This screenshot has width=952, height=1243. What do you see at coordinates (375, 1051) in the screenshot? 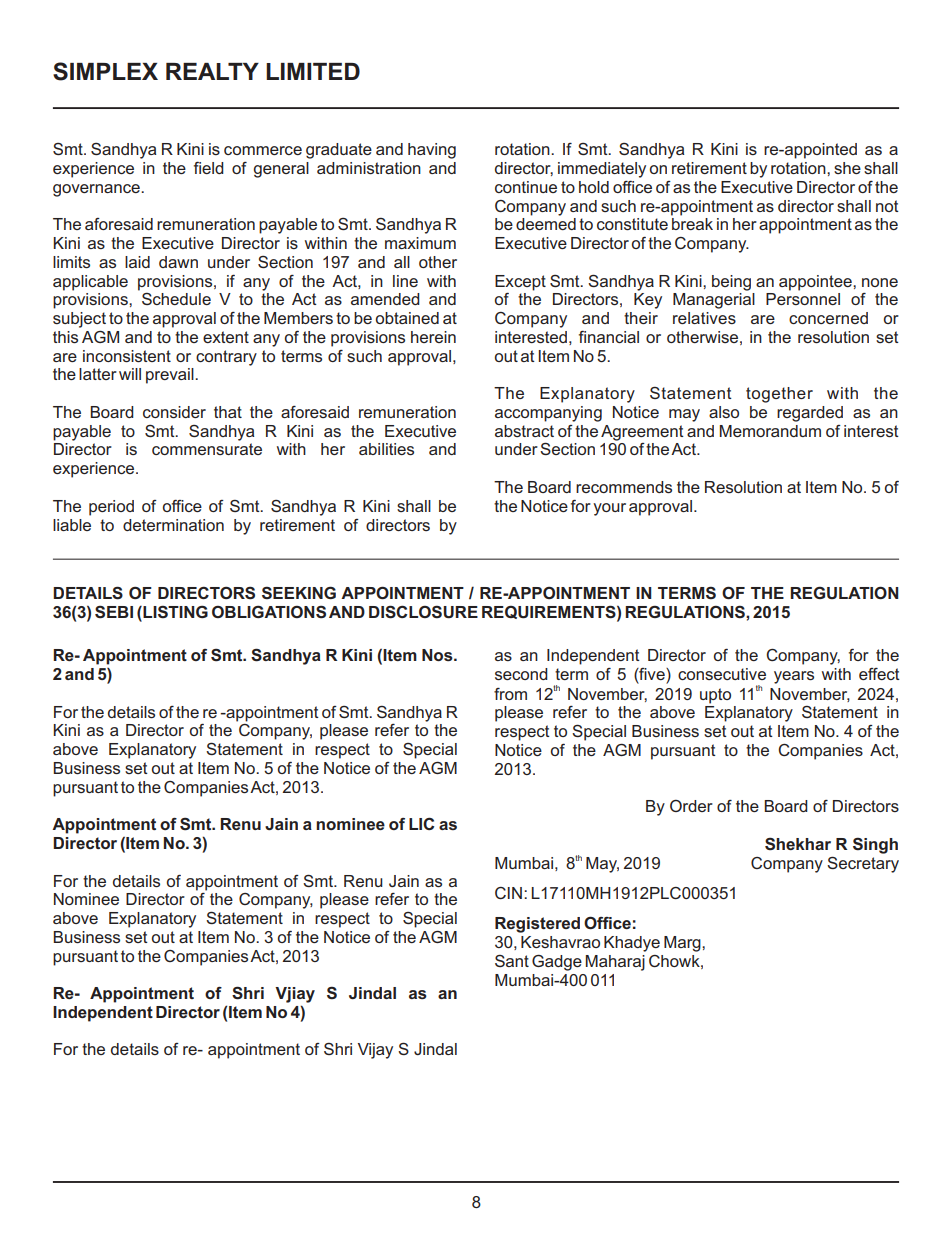
I see `Vijay` at bounding box center [375, 1051].
